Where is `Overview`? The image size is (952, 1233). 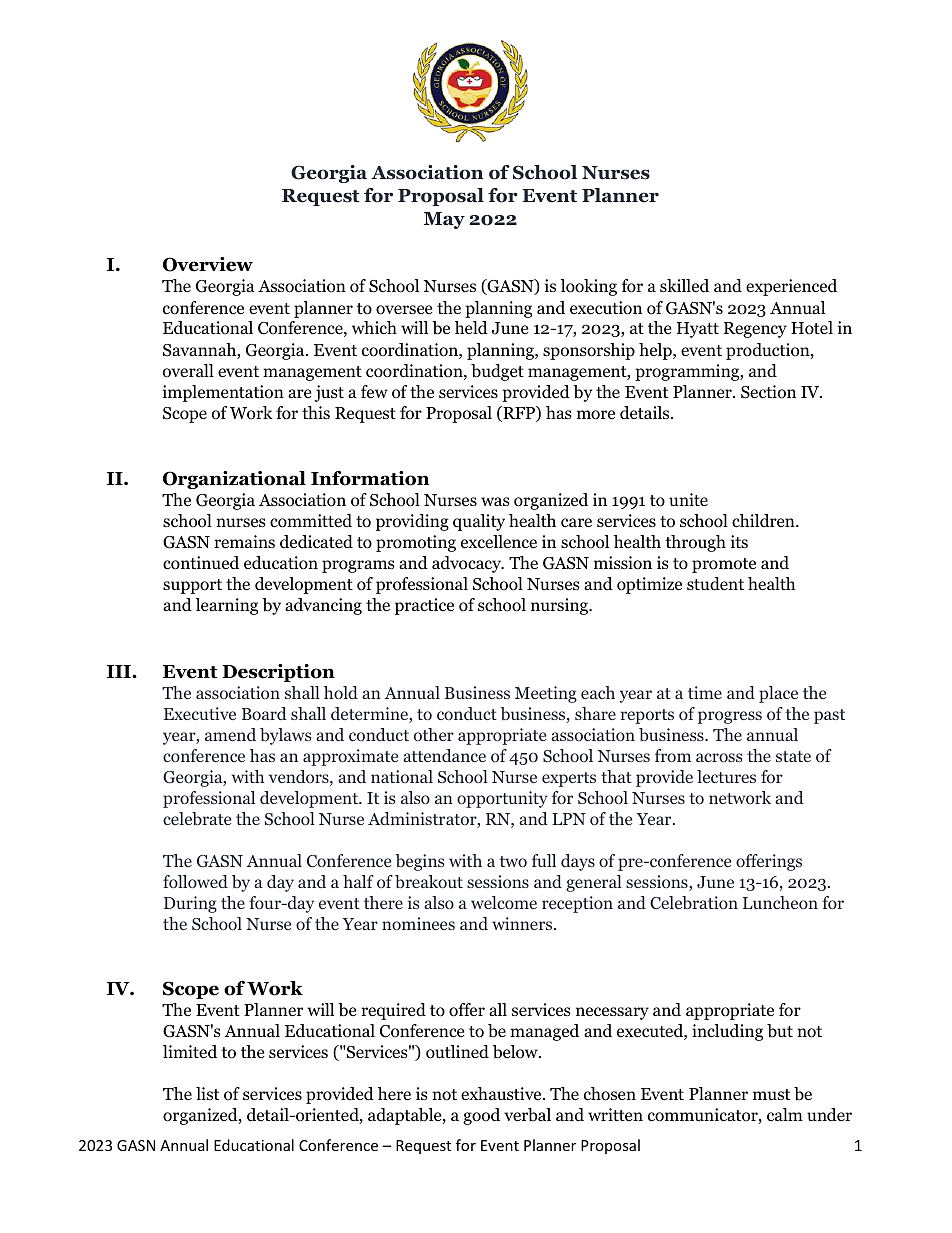
Overview is located at coordinates (208, 264).
